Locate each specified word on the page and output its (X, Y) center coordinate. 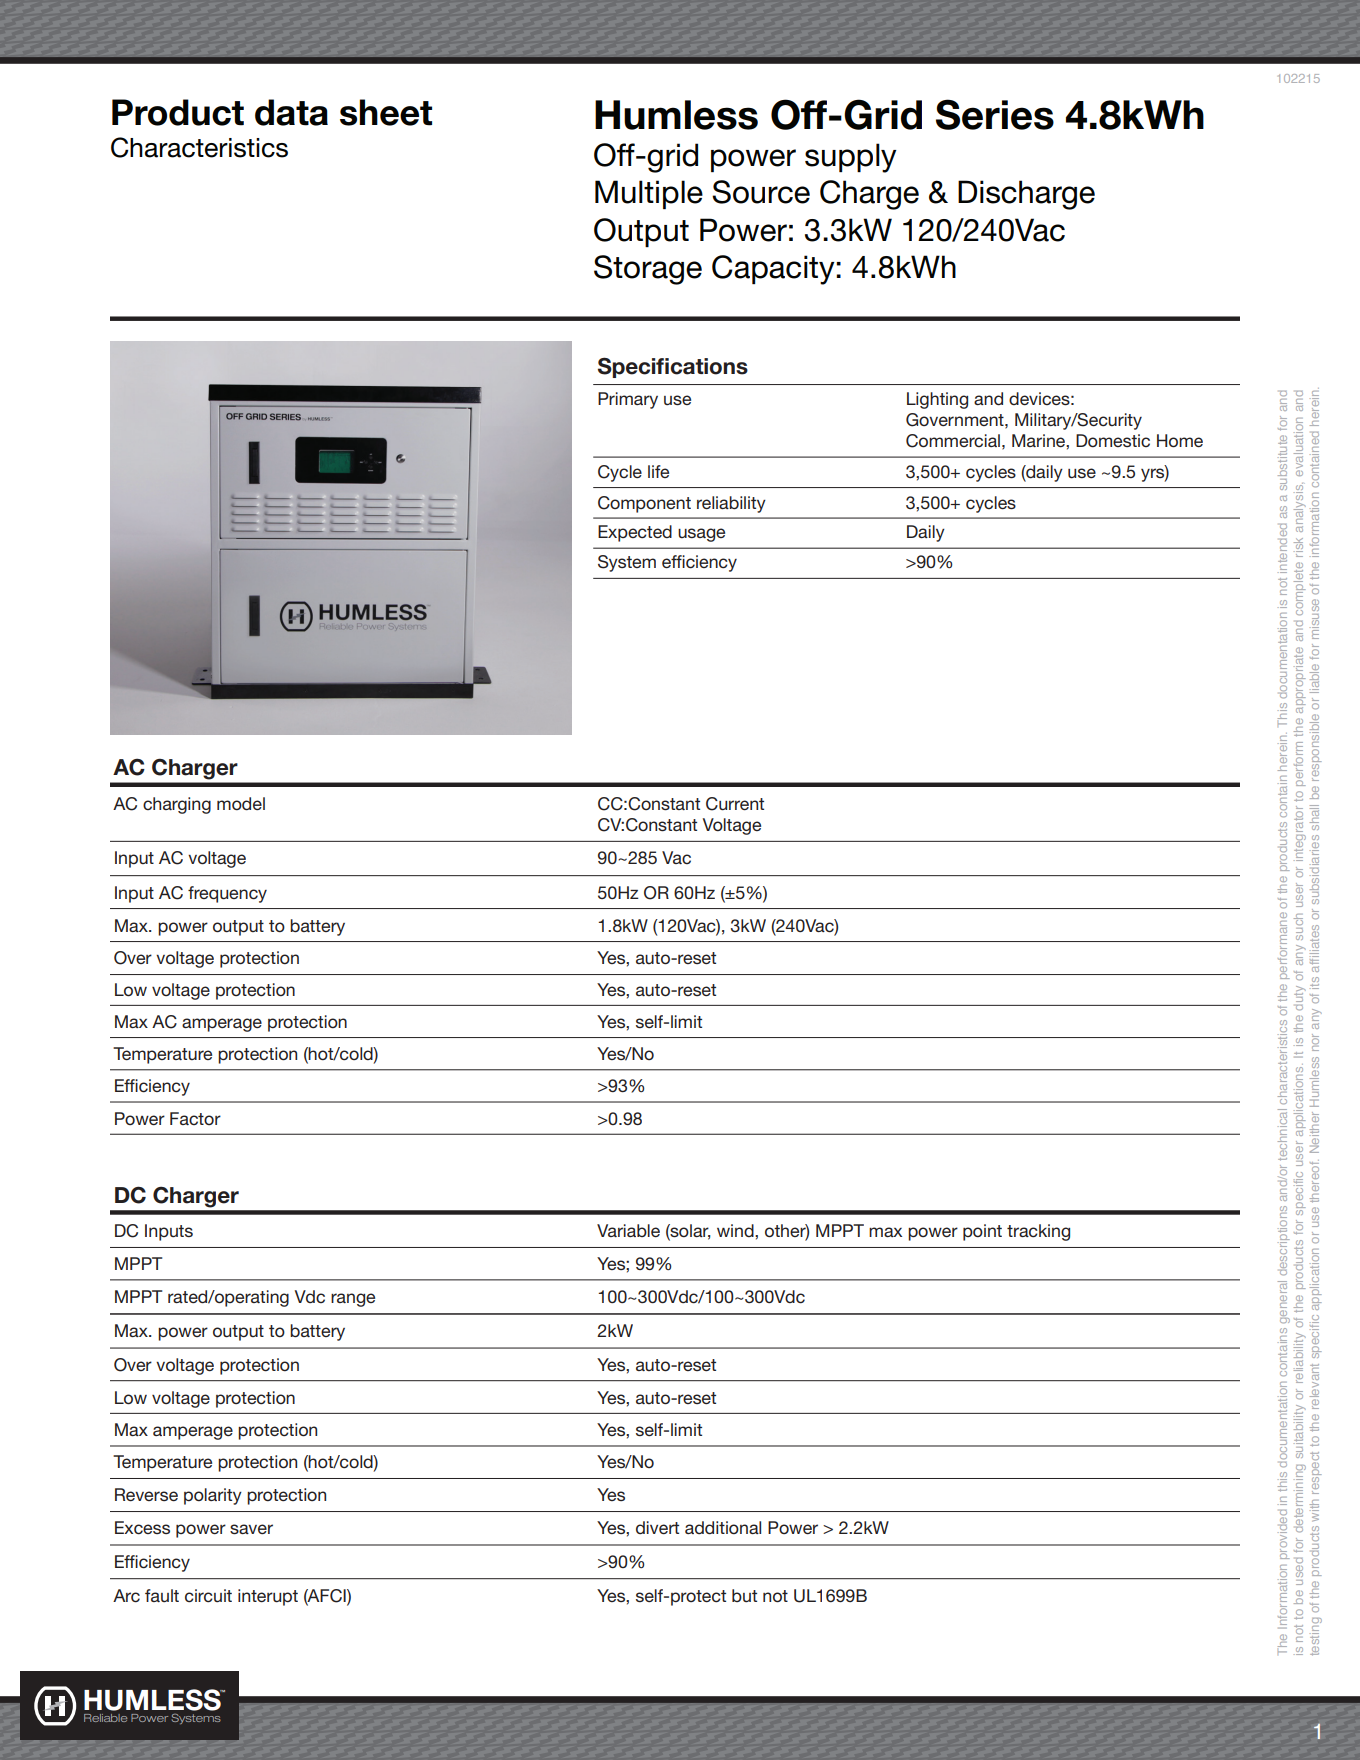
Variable (628, 1230)
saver (251, 1529)
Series (995, 114)
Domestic (1113, 440)
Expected (635, 533)
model (241, 803)
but (744, 1595)
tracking (1038, 1232)
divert (657, 1527)
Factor (195, 1118)
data (291, 112)
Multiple (649, 194)
